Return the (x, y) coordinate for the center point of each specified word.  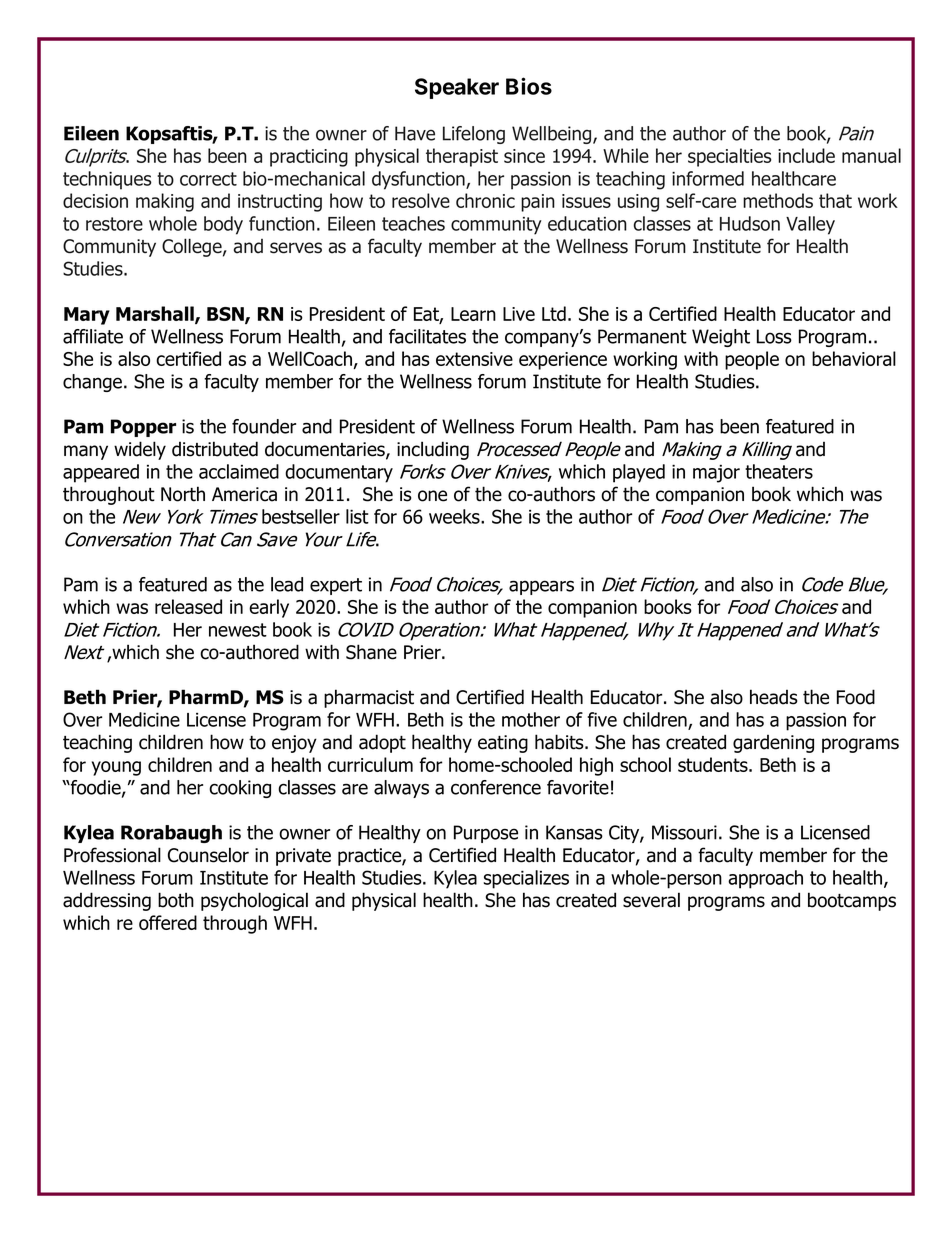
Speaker (457, 88)
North (183, 494)
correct (208, 179)
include (806, 155)
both (176, 900)
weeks (455, 516)
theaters (779, 471)
